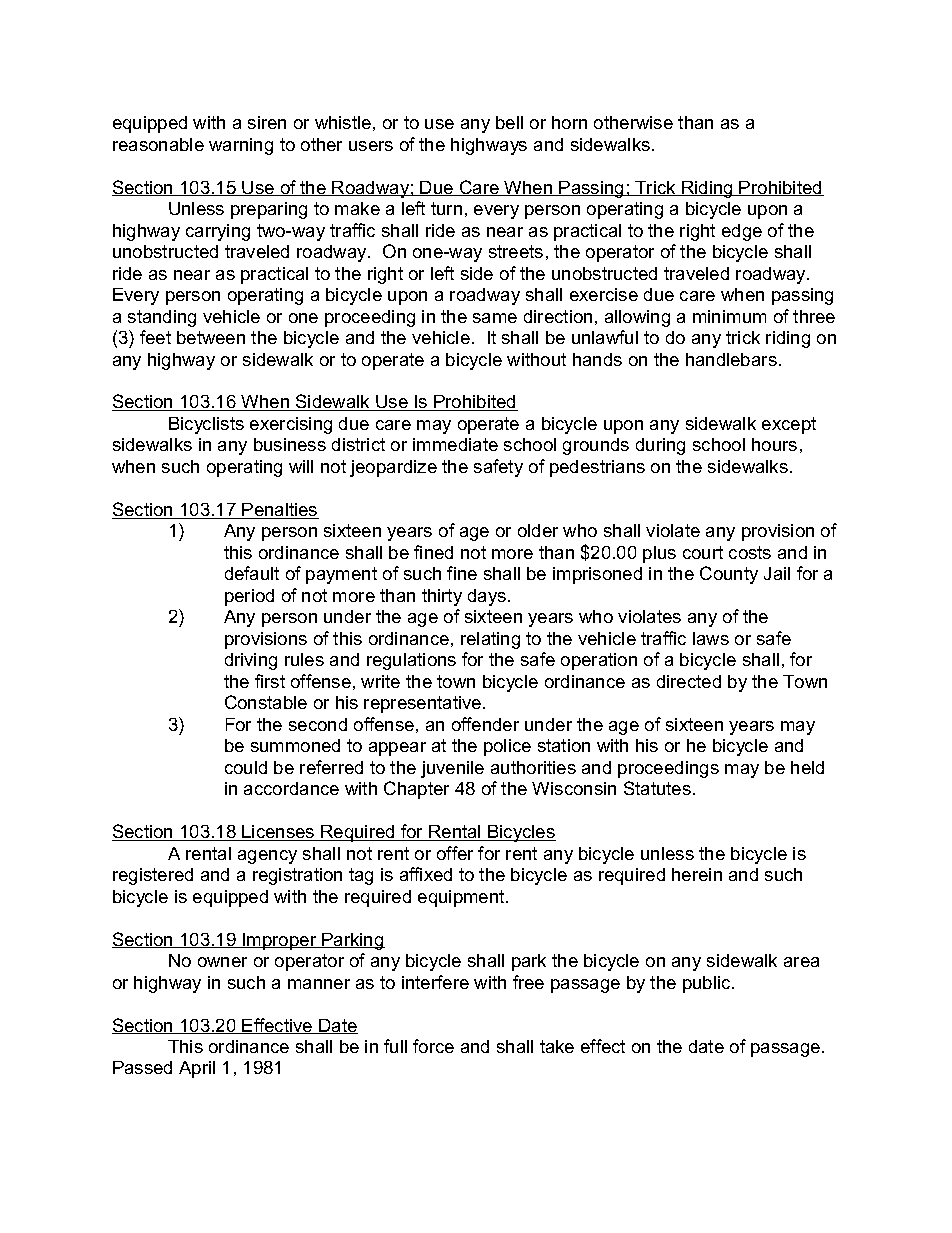 This document has height=1233, width=952. What do you see at coordinates (708, 984) in the document?
I see `public` at bounding box center [708, 984].
